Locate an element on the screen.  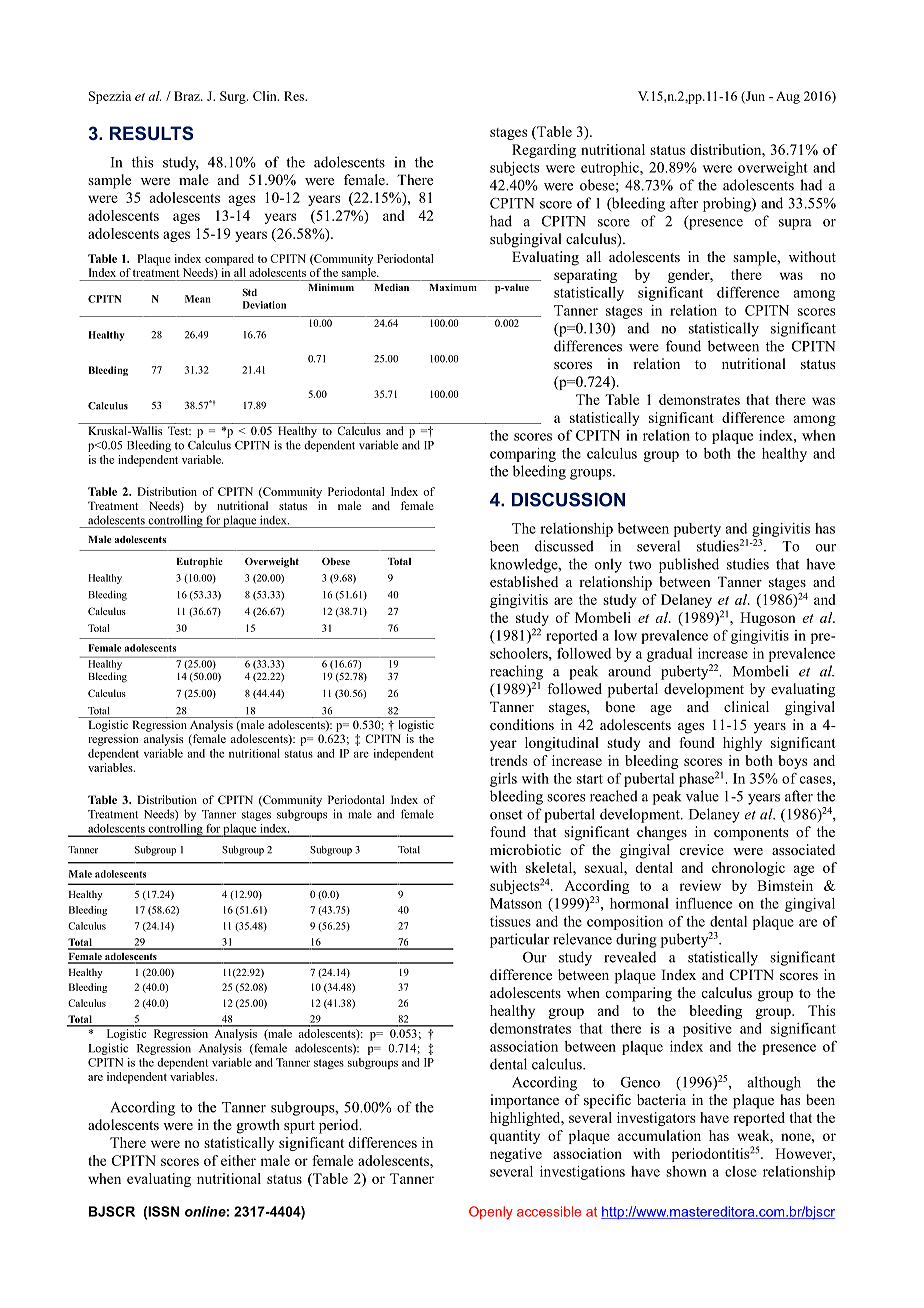
conditions is located at coordinates (522, 724).
